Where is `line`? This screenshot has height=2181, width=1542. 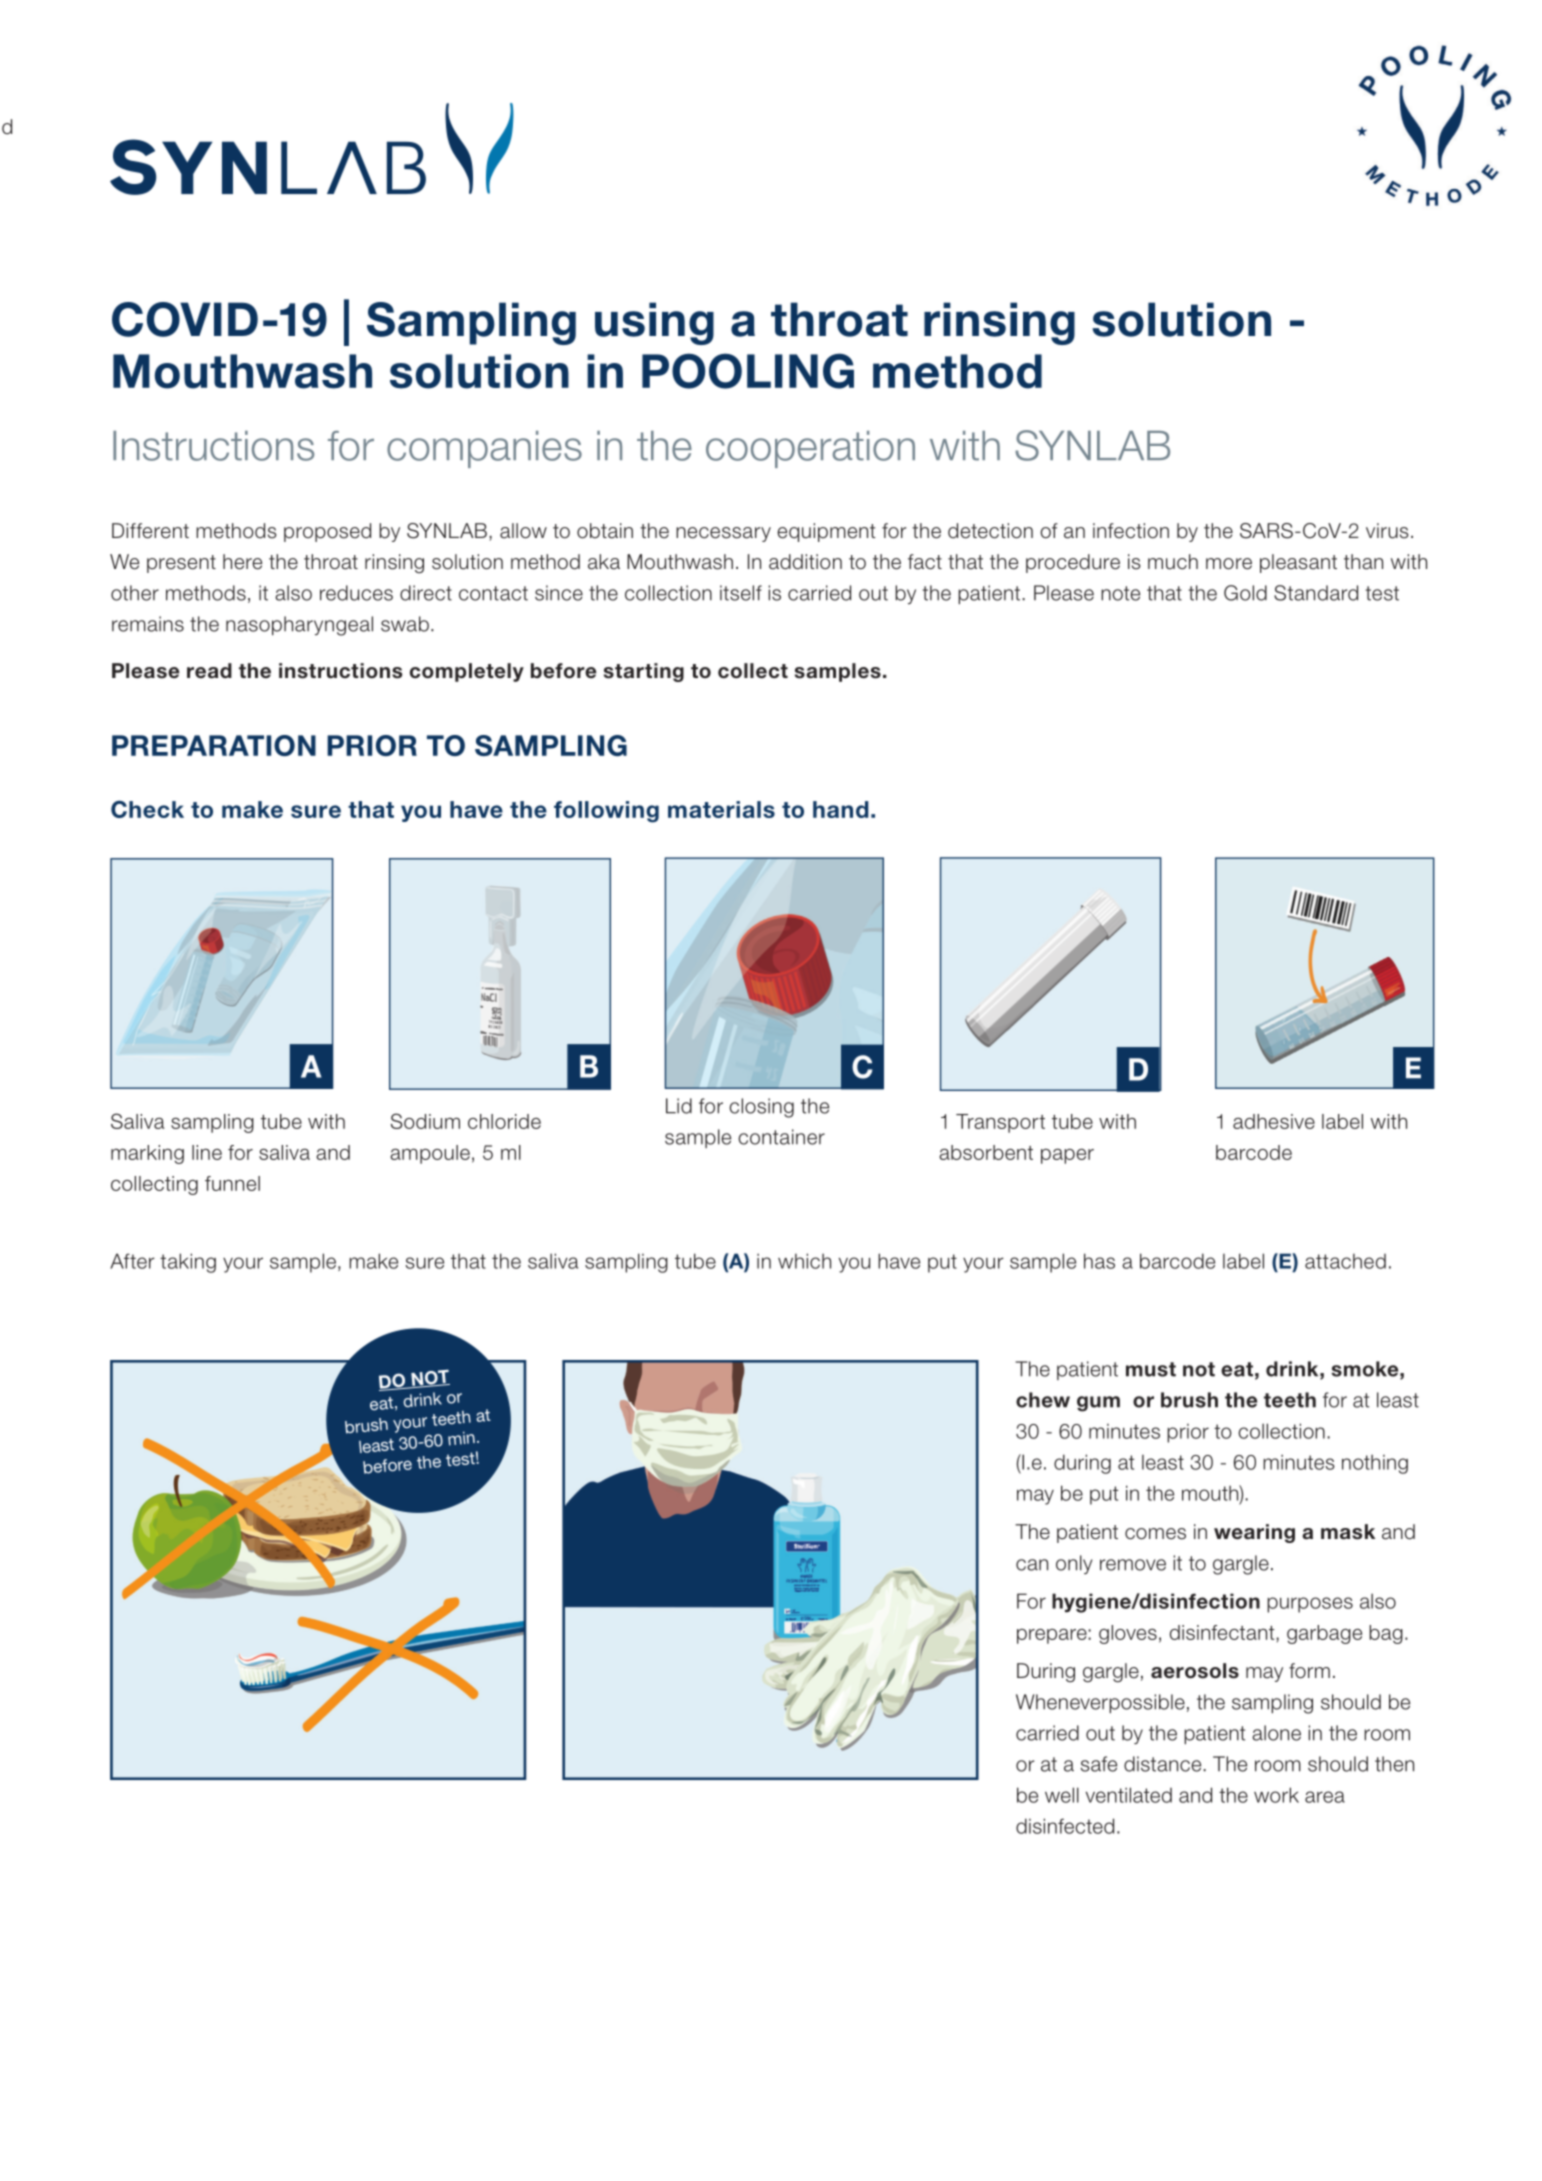 line is located at coordinates (207, 1152).
